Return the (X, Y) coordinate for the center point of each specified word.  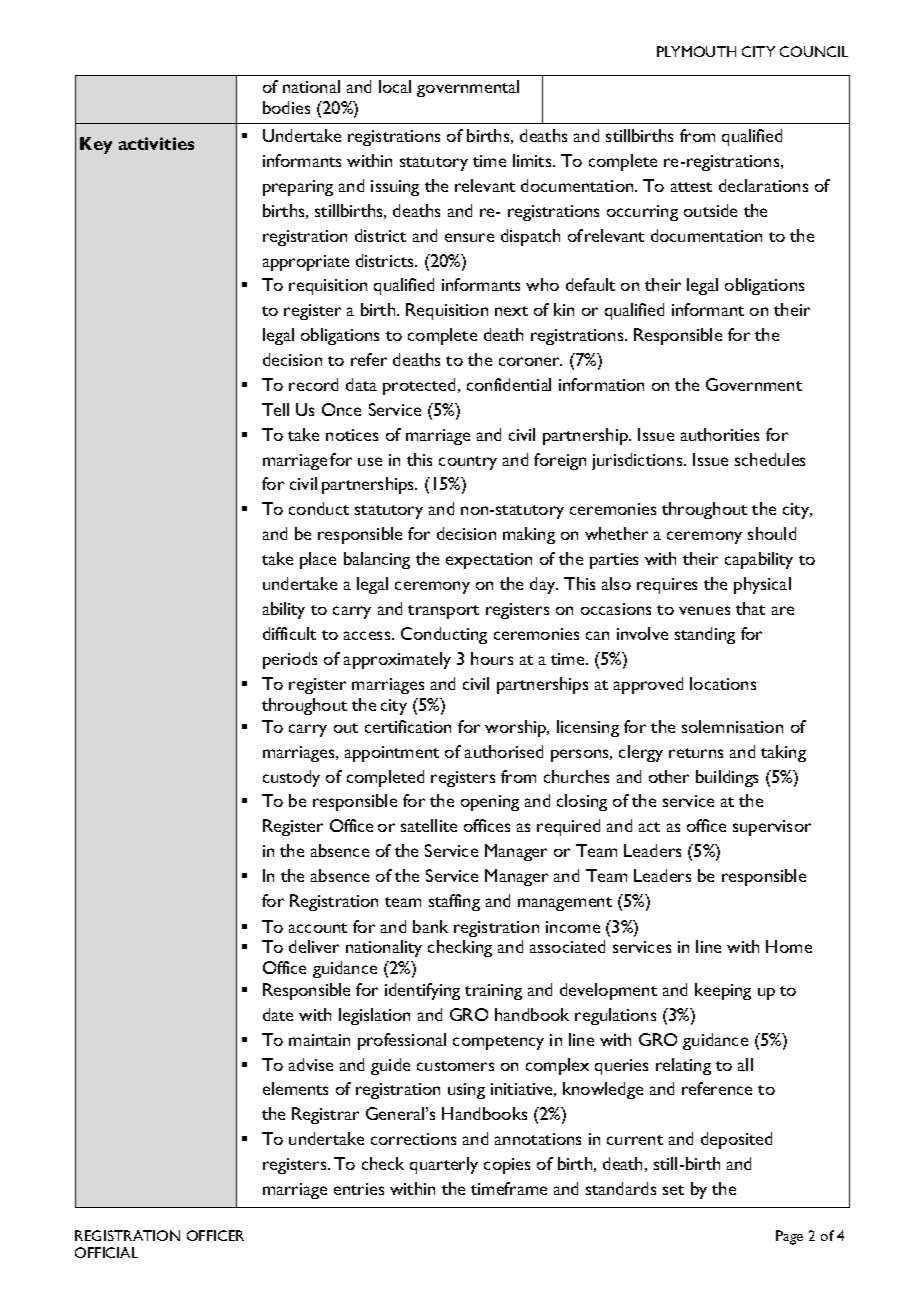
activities (156, 143)
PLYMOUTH (696, 51)
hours (492, 658)
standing (705, 635)
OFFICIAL (106, 1252)
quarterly (444, 1165)
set (673, 1190)
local (395, 86)
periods (290, 660)
